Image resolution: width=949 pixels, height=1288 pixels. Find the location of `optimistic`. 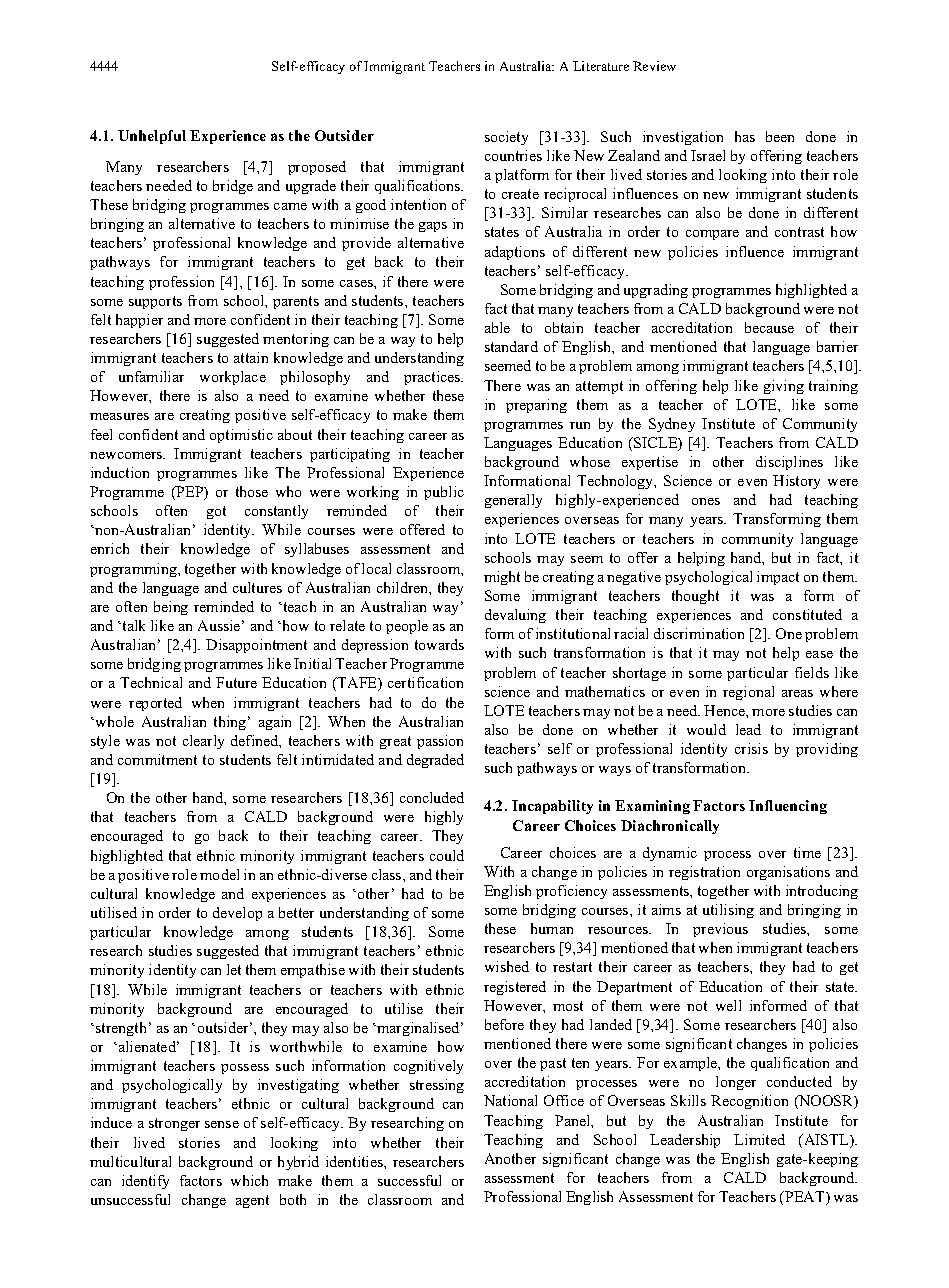

optimistic is located at coordinates (241, 436).
